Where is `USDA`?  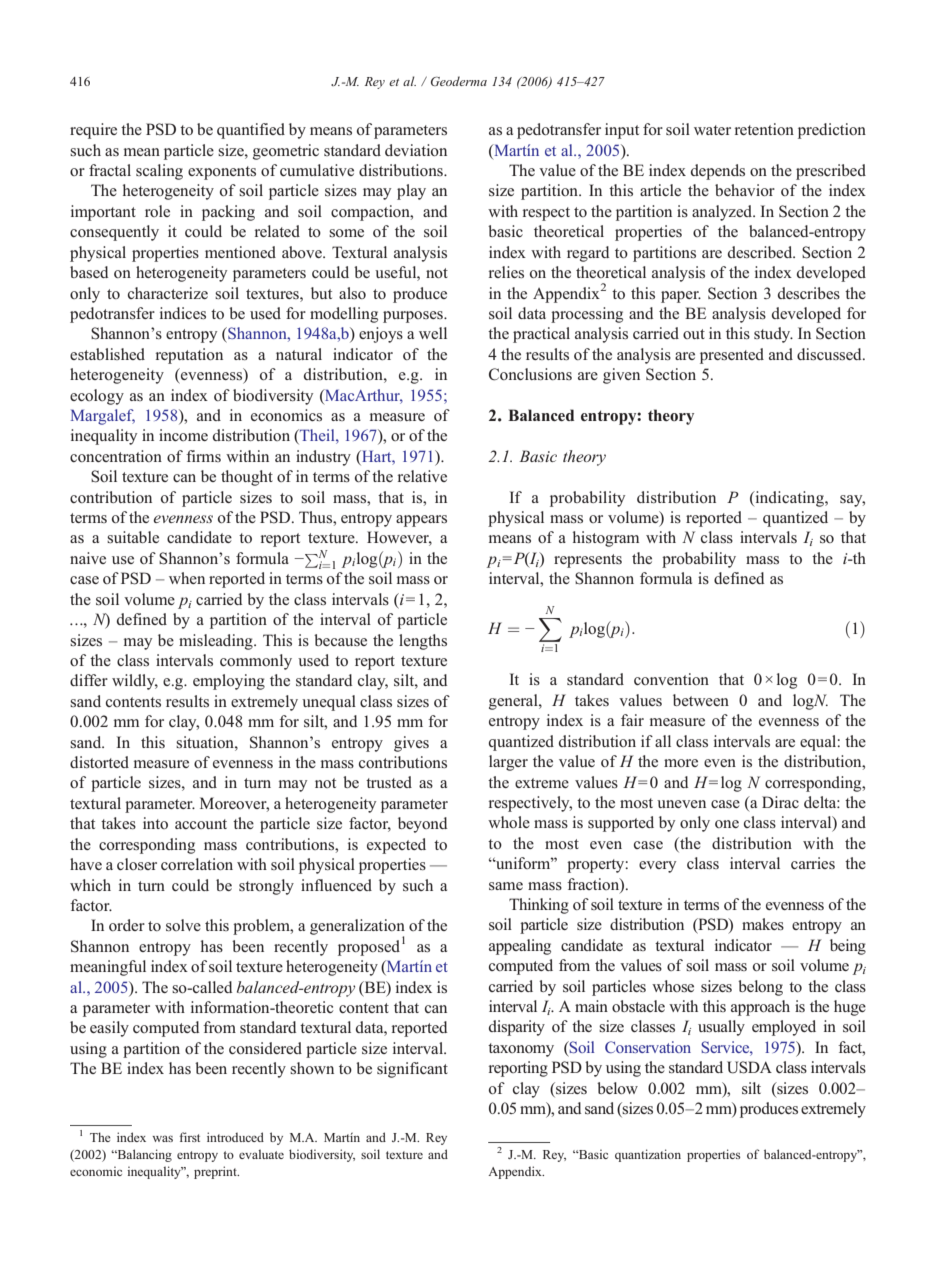 USDA is located at coordinates (749, 1067).
